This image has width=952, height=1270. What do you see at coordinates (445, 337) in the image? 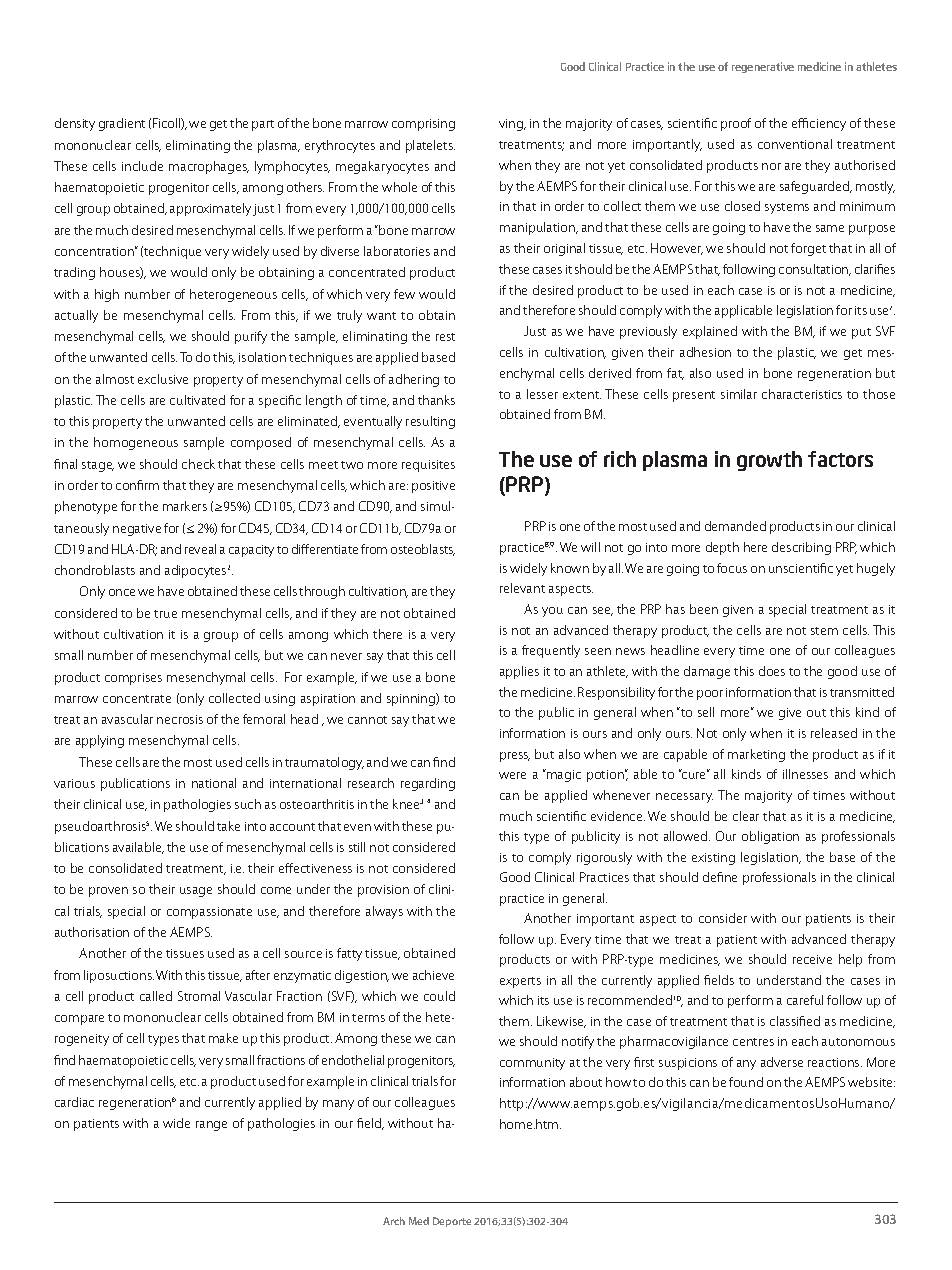
I see `rest` at bounding box center [445, 337].
